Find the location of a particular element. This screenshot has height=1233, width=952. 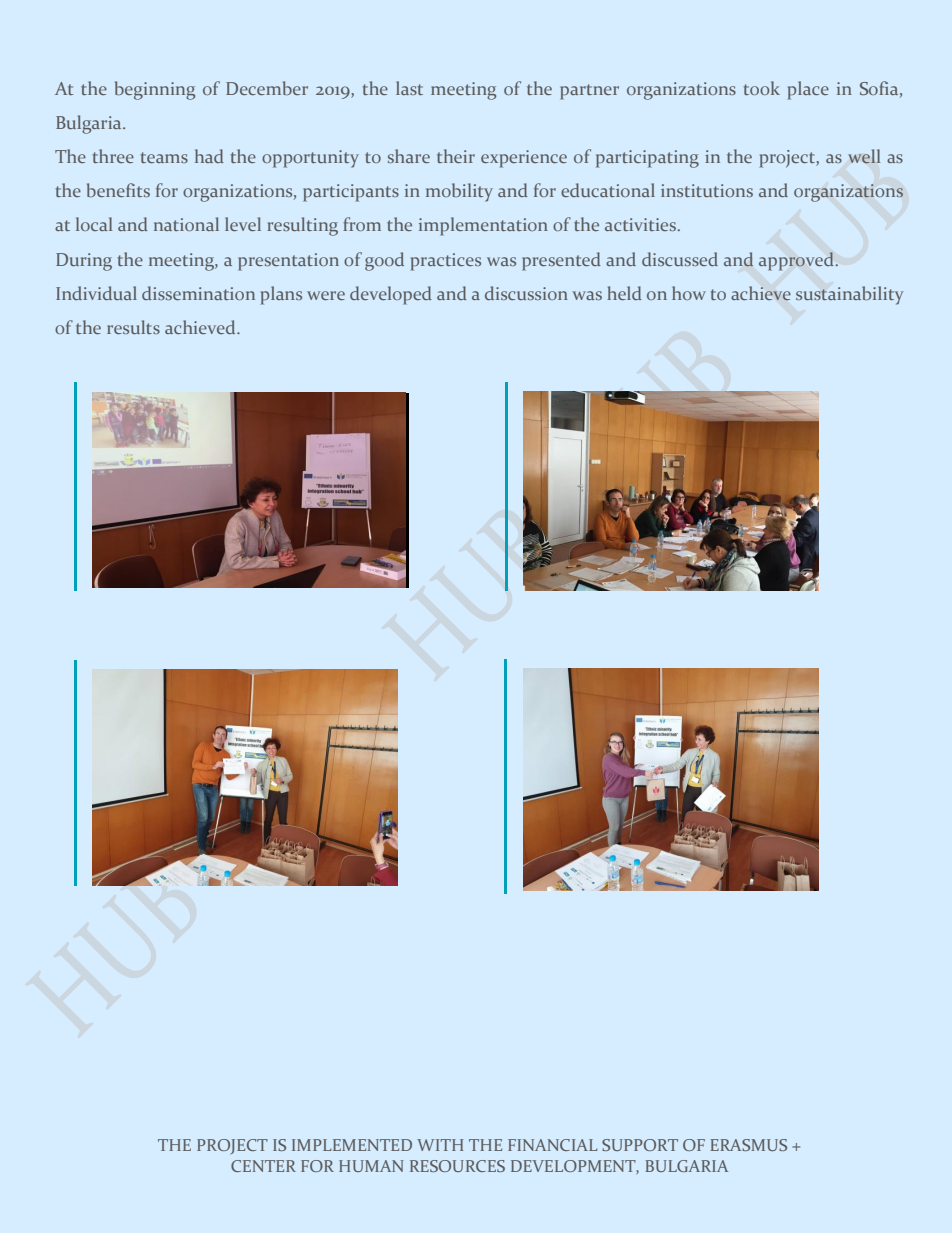

CENTER is located at coordinates (263, 1166).
